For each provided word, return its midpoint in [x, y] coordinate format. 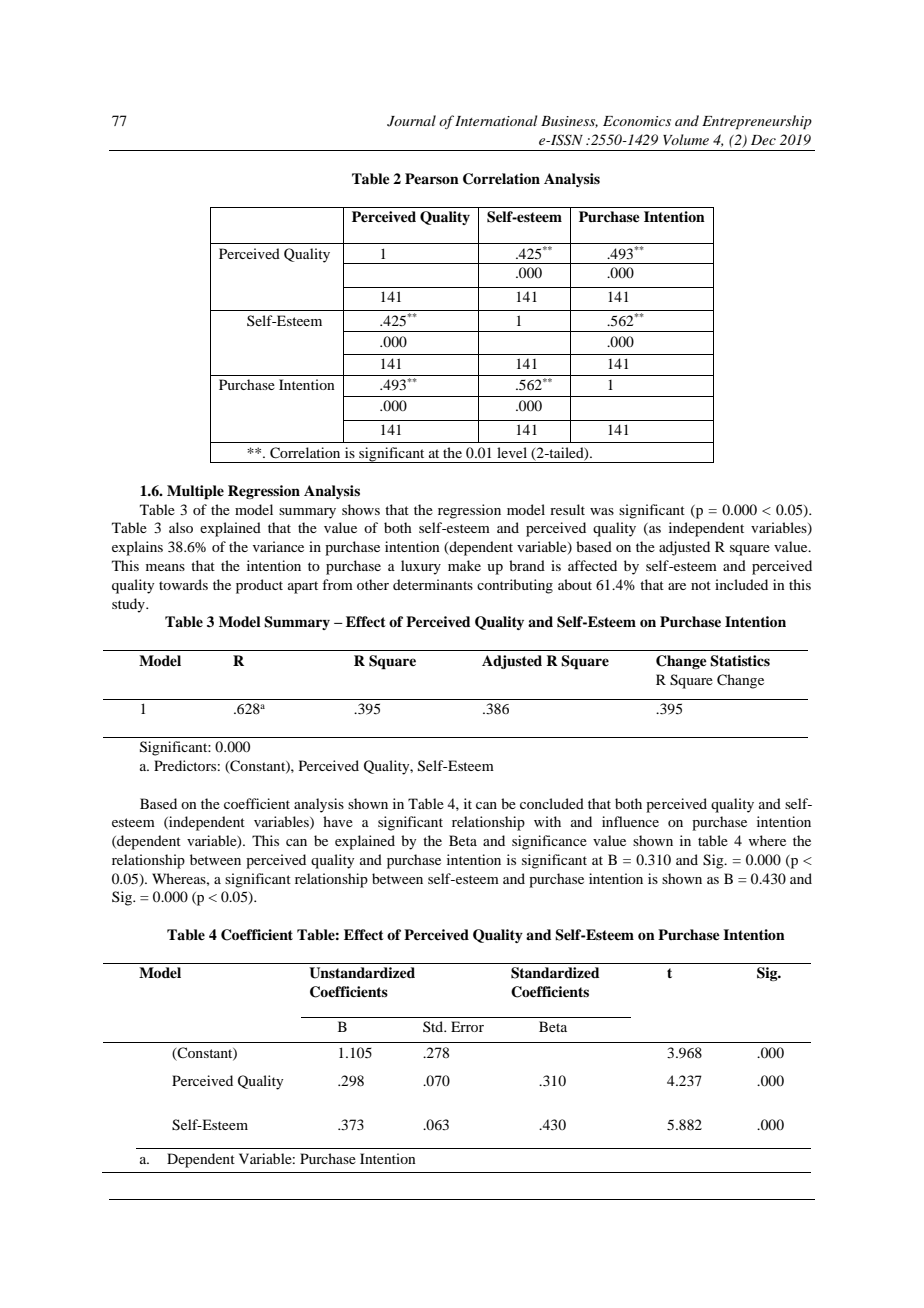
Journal [411, 121]
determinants [433, 584]
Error [467, 1026]
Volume [686, 139]
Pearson [432, 178]
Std [434, 1026]
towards [183, 584]
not [701, 585]
